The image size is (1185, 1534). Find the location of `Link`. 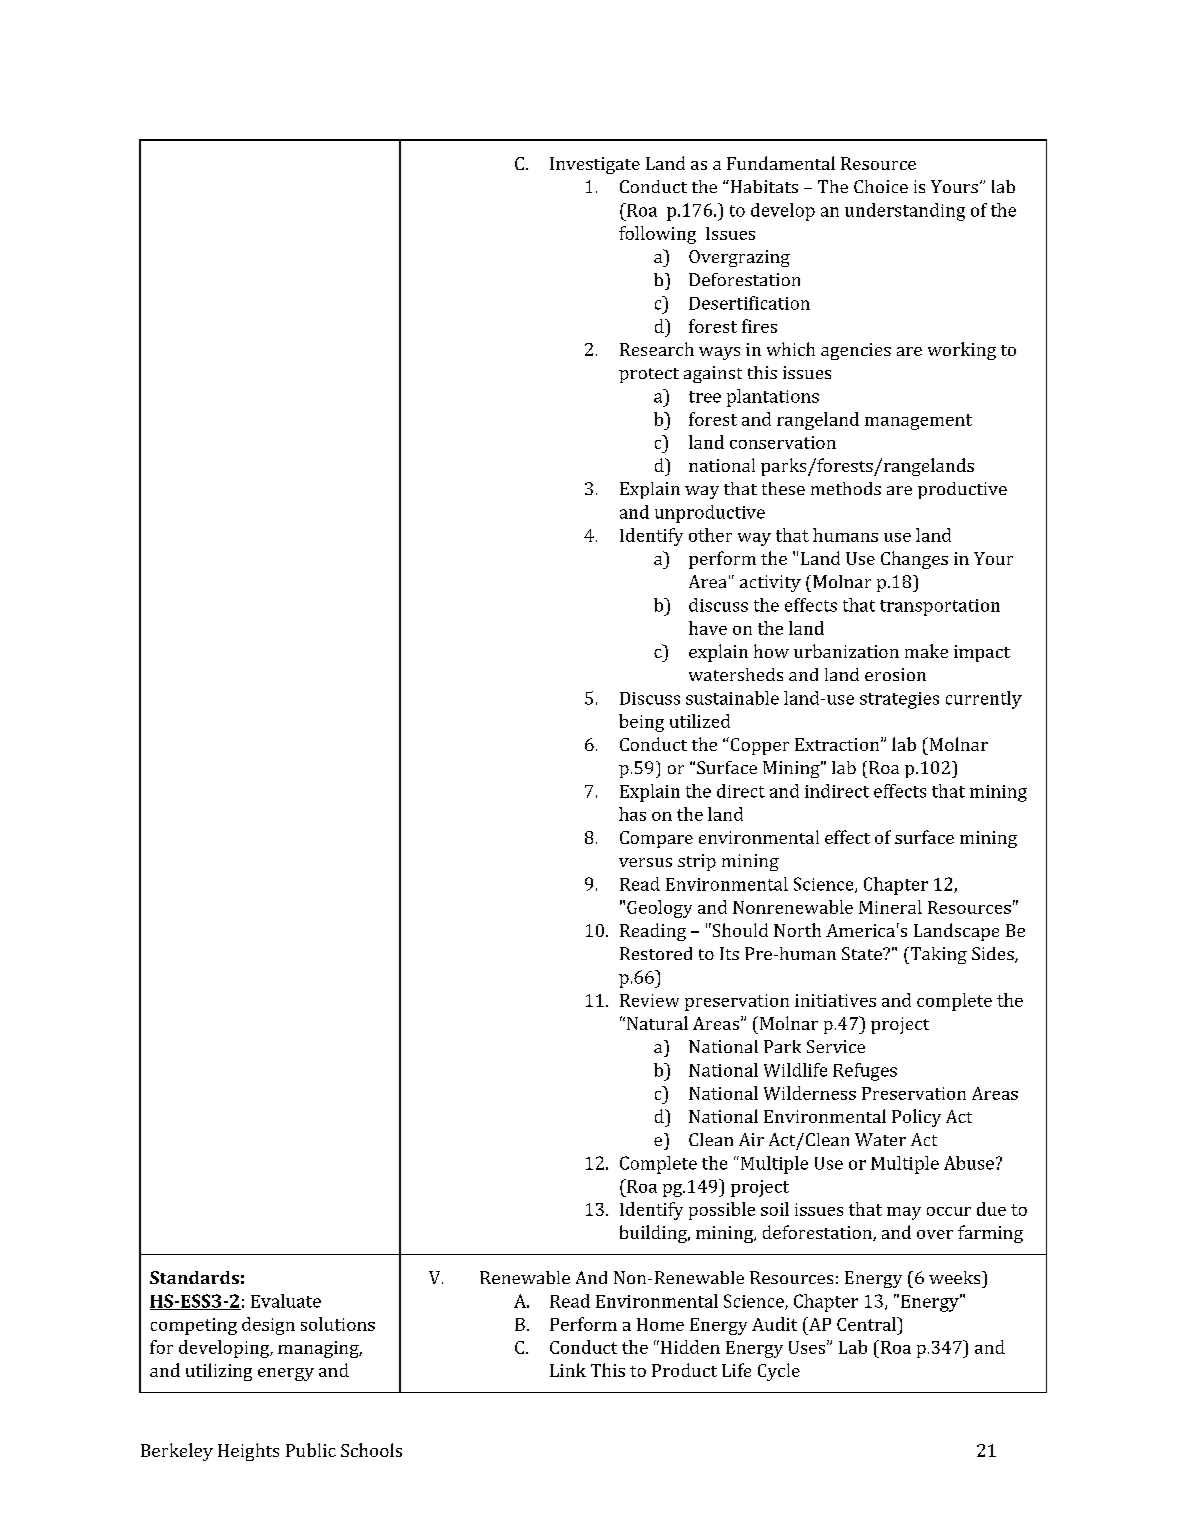

Link is located at coordinates (568, 1370).
